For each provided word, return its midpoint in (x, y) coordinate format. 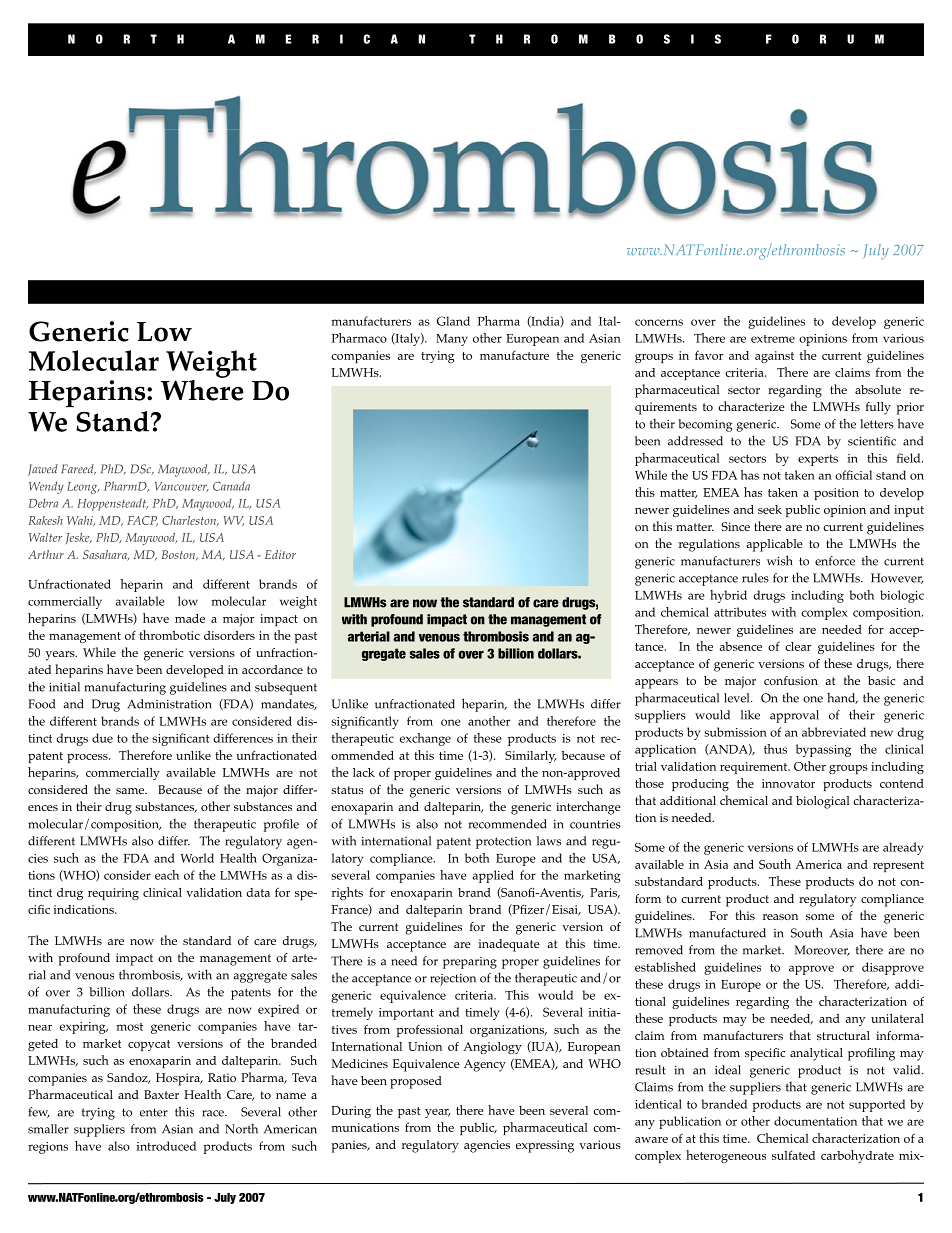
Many (452, 340)
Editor (280, 554)
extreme (773, 339)
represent (898, 866)
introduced (166, 1146)
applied (493, 876)
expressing (545, 1146)
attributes (740, 612)
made (190, 618)
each (167, 875)
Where (202, 389)
